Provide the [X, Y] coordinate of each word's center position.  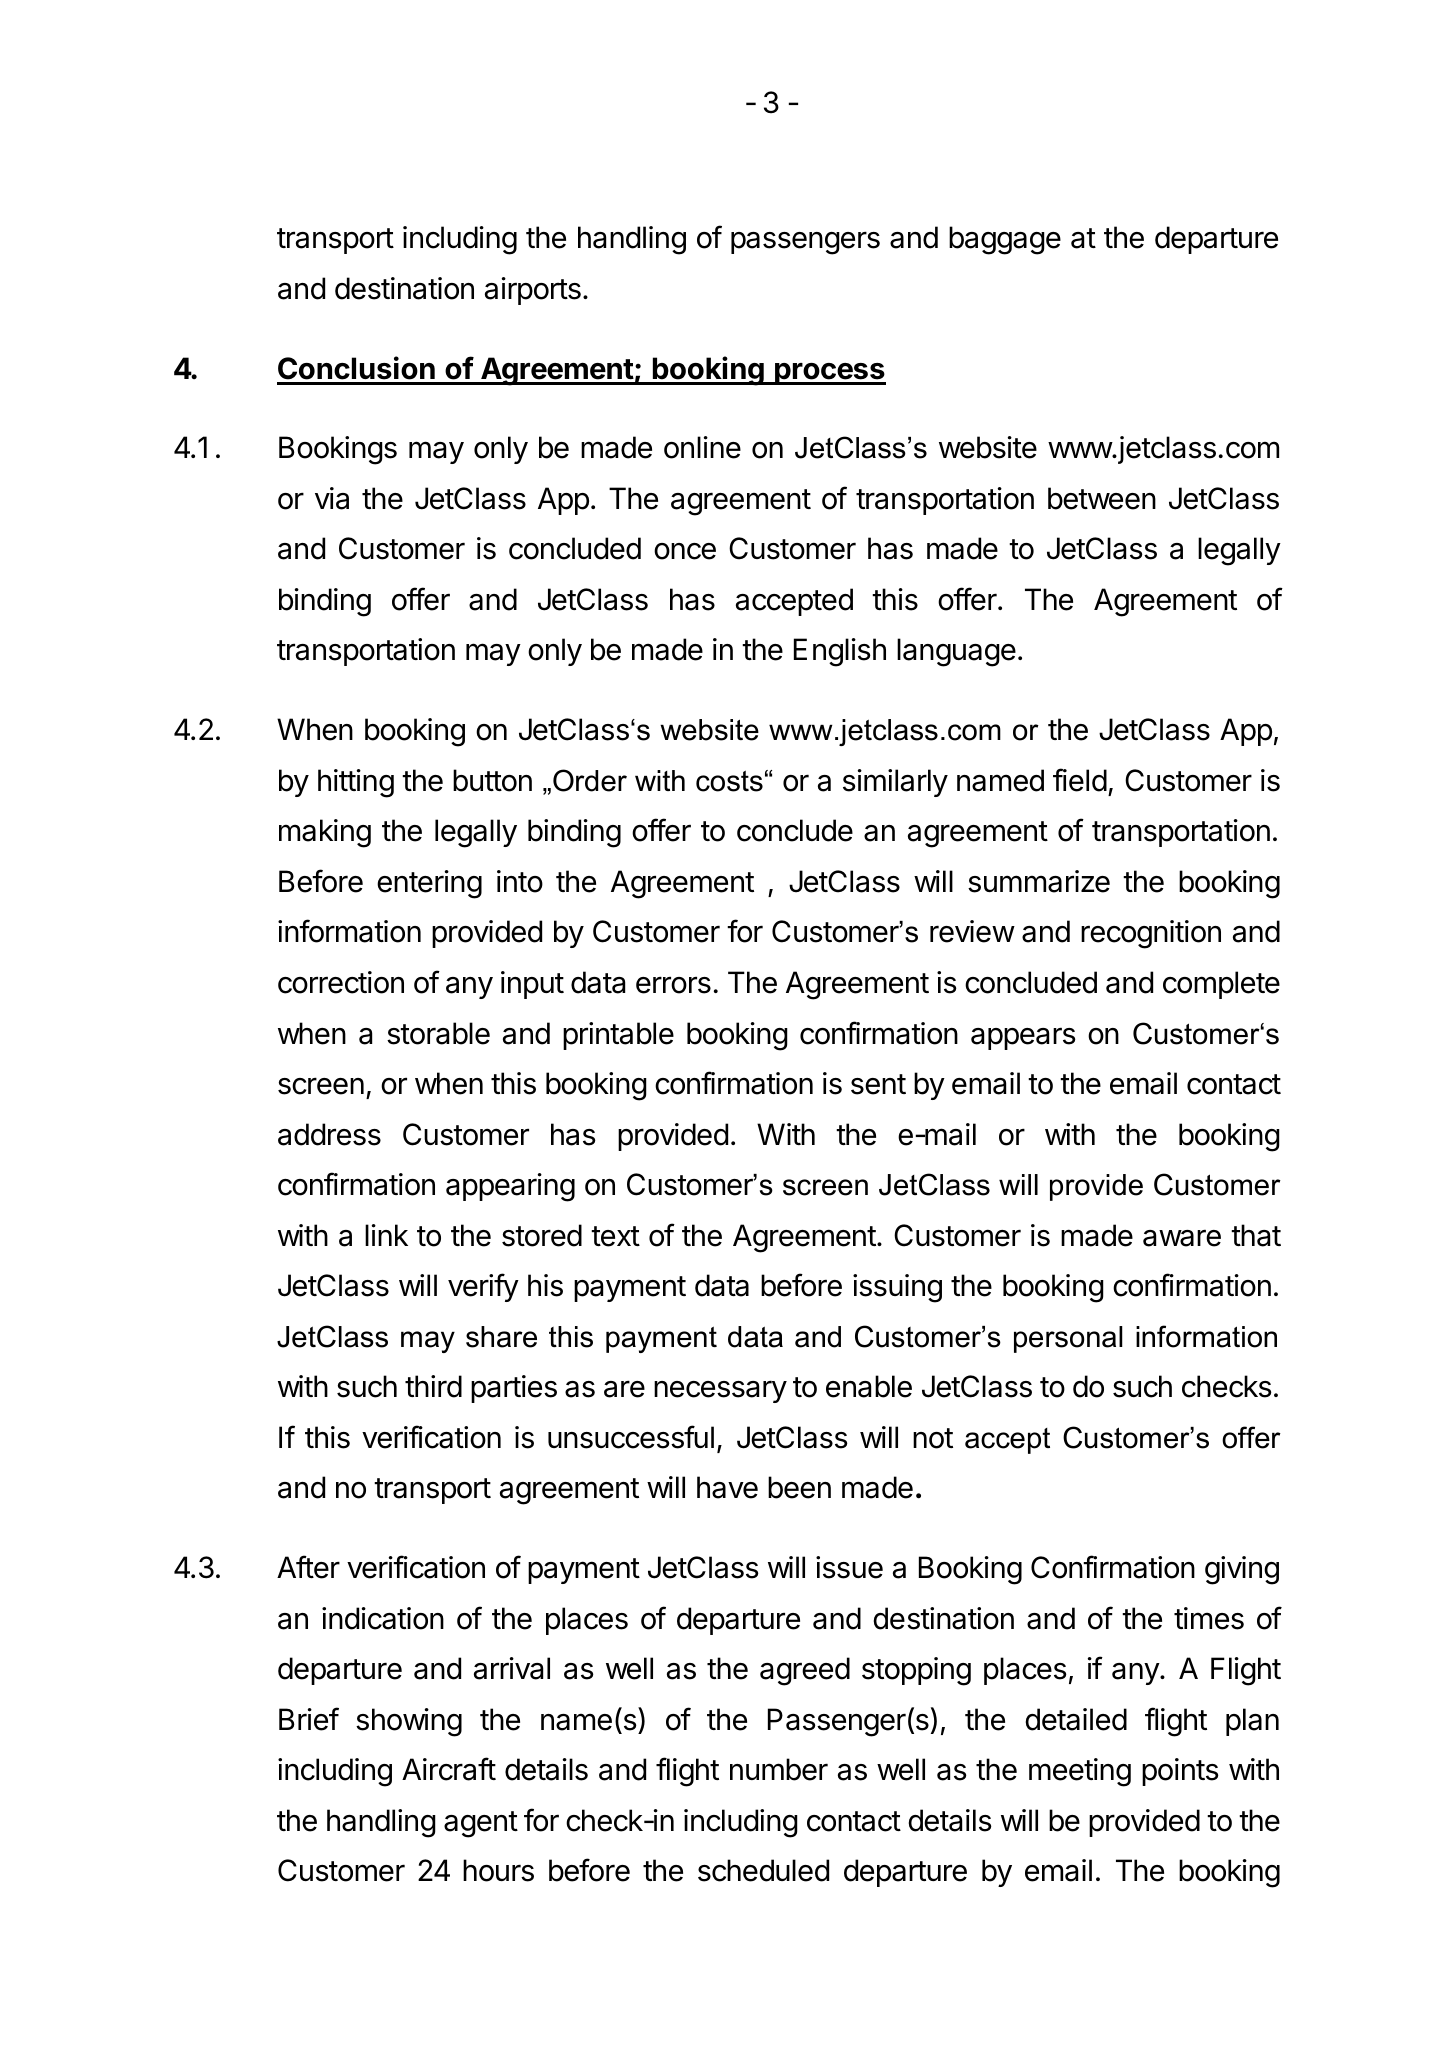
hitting [356, 783]
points [1180, 1772]
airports [533, 291]
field [1080, 780]
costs [729, 781]
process [829, 374]
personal [1068, 1339]
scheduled [763, 1870]
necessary [720, 1391]
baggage [1005, 240]
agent [481, 1824]
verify [483, 1287]
